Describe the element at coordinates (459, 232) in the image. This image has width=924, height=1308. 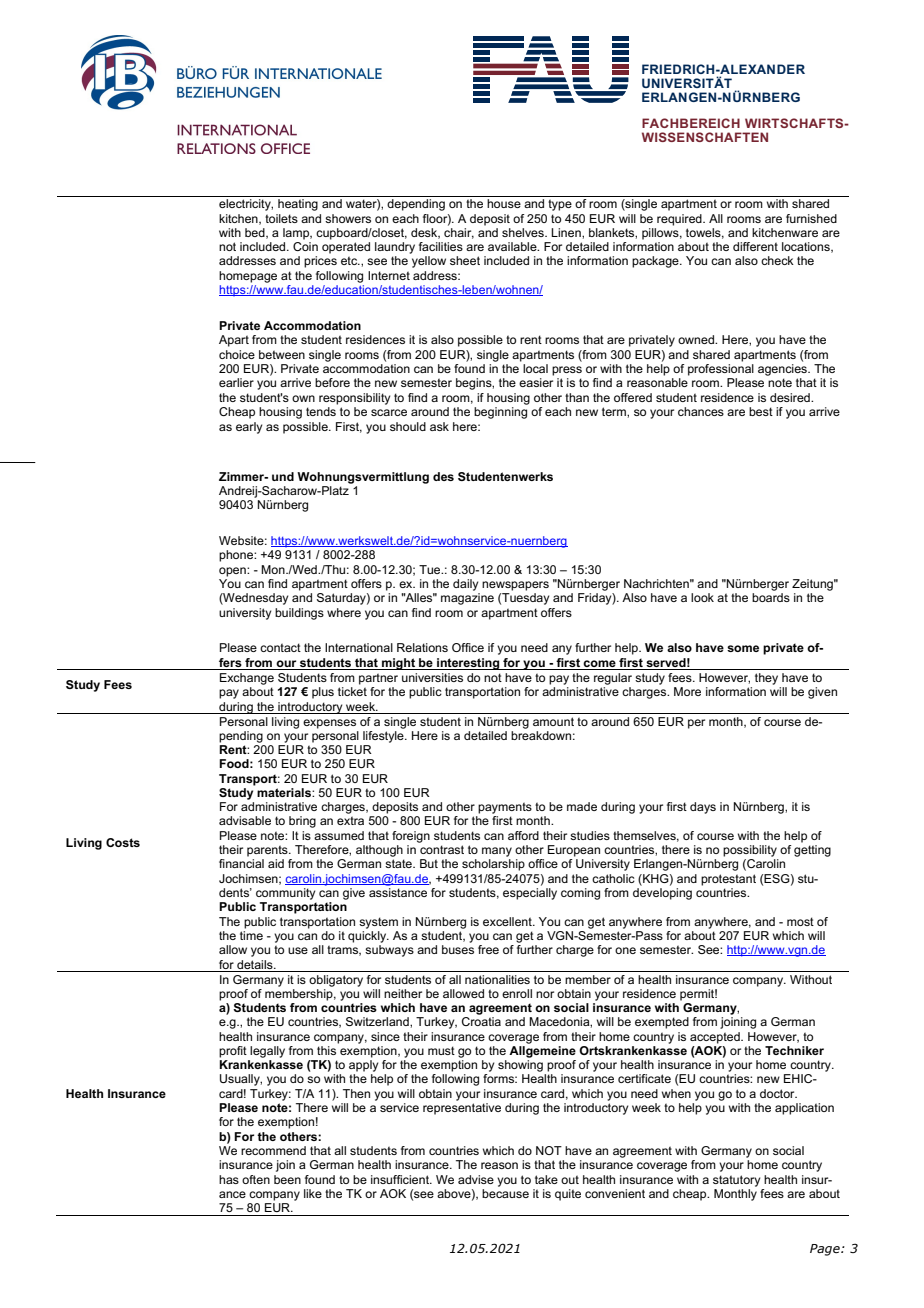
I see `chair` at that location.
